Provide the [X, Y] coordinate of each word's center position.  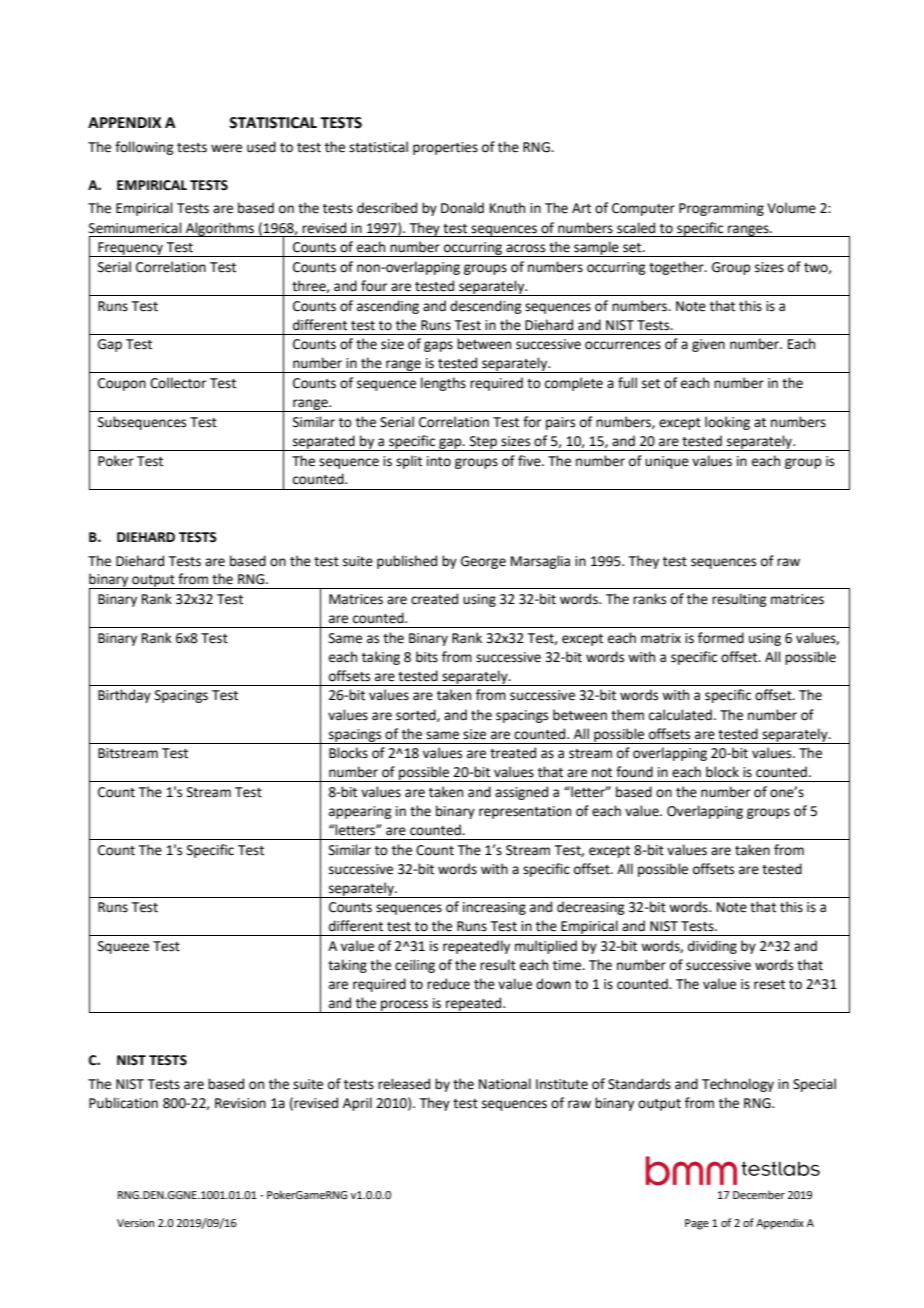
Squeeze [123, 947]
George [483, 562]
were [226, 148]
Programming [721, 209]
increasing [494, 908]
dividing [712, 947]
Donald [462, 208]
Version [135, 1223]
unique [667, 462]
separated [324, 443]
